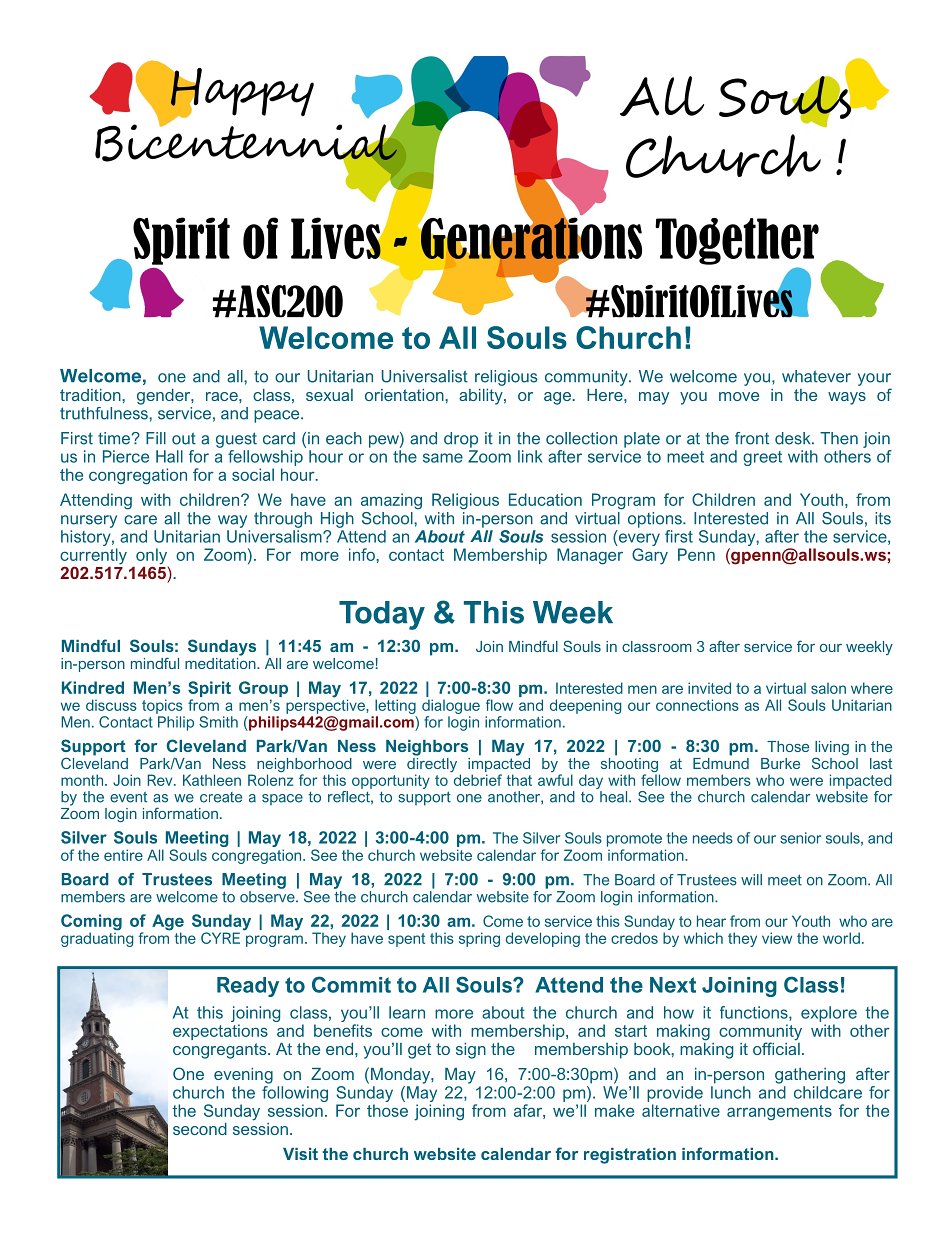 The width and height of the image is (952, 1233). Describe the element at coordinates (425, 376) in the image. I see `Universalist` at that location.
